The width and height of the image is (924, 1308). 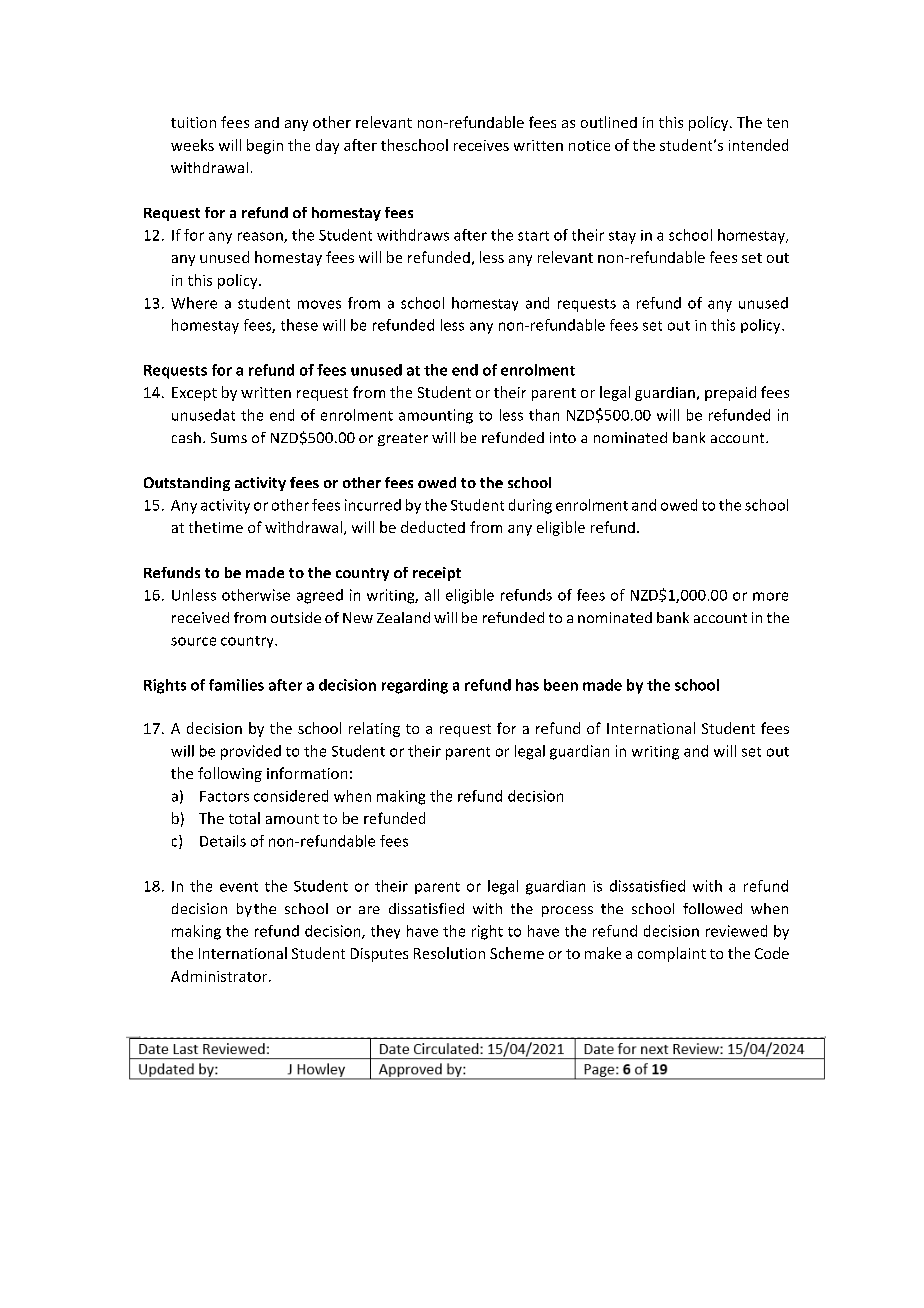 I want to click on prepaid, so click(x=730, y=393).
